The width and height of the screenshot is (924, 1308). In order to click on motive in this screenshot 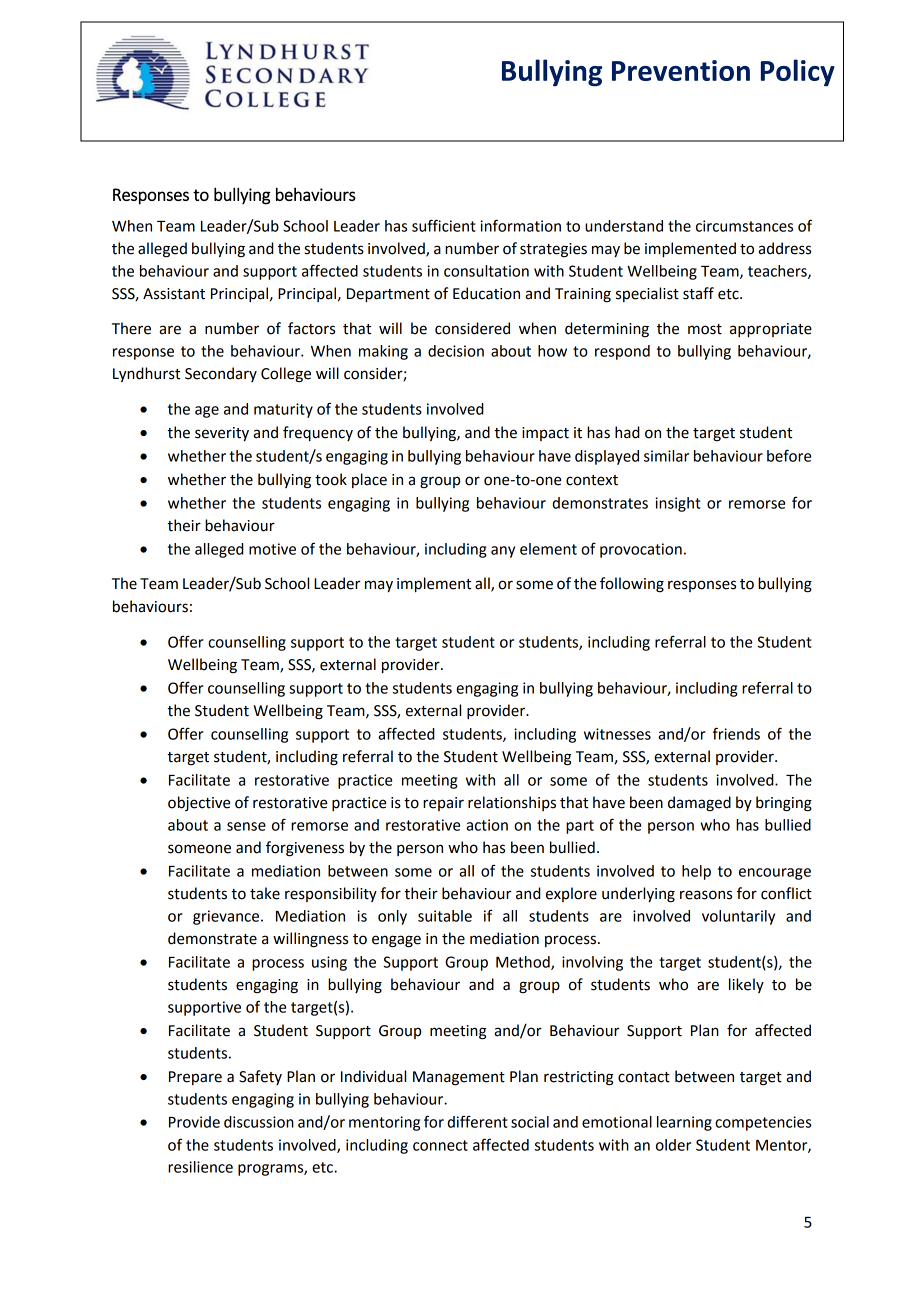, I will do `click(272, 549)`.
